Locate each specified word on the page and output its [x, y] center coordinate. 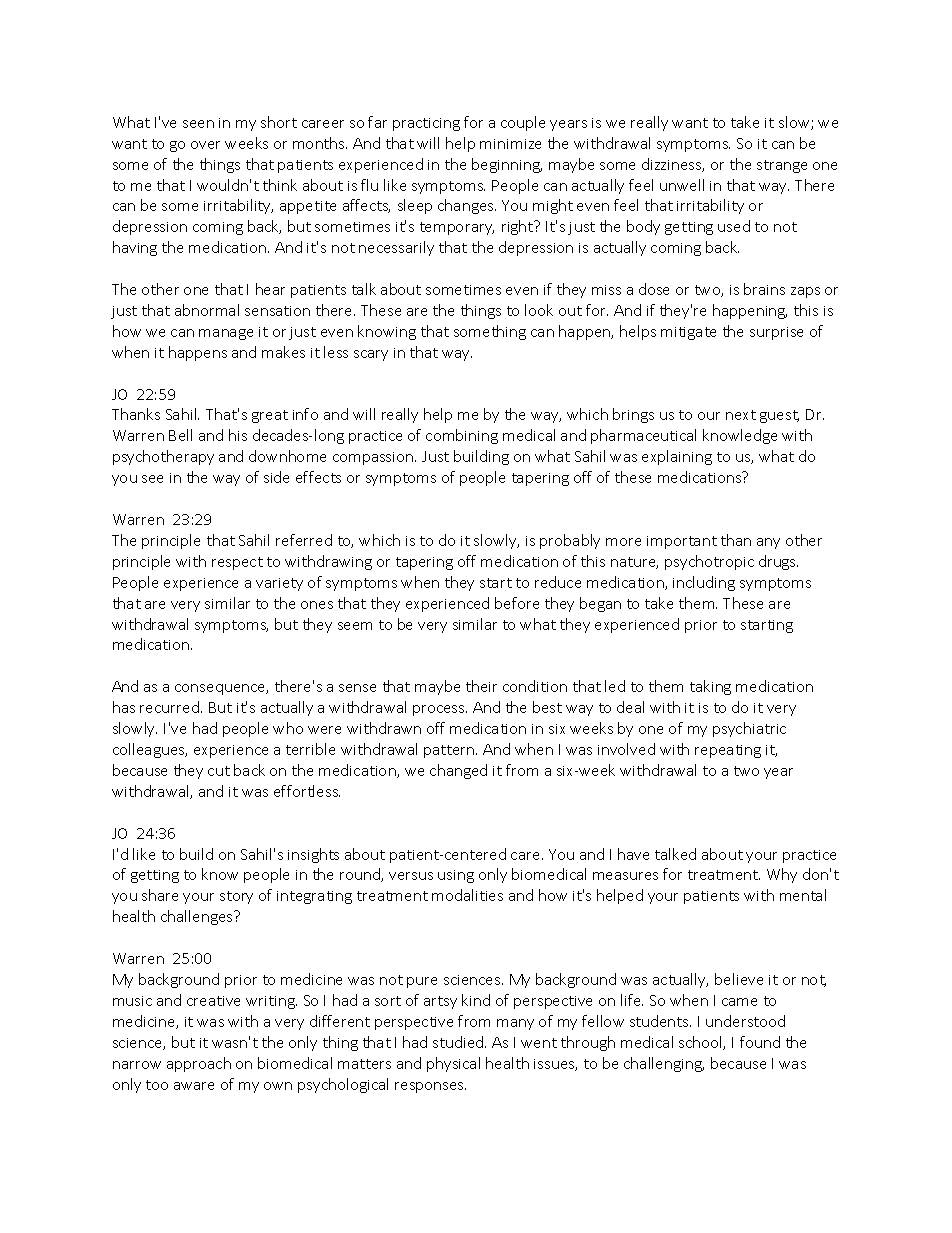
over [205, 145]
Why [782, 875]
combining [462, 436]
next [741, 415]
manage [226, 334]
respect [237, 563]
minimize [510, 144]
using [456, 876]
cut [219, 771]
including [704, 583]
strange [782, 166]
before [517, 603]
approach [199, 1064]
